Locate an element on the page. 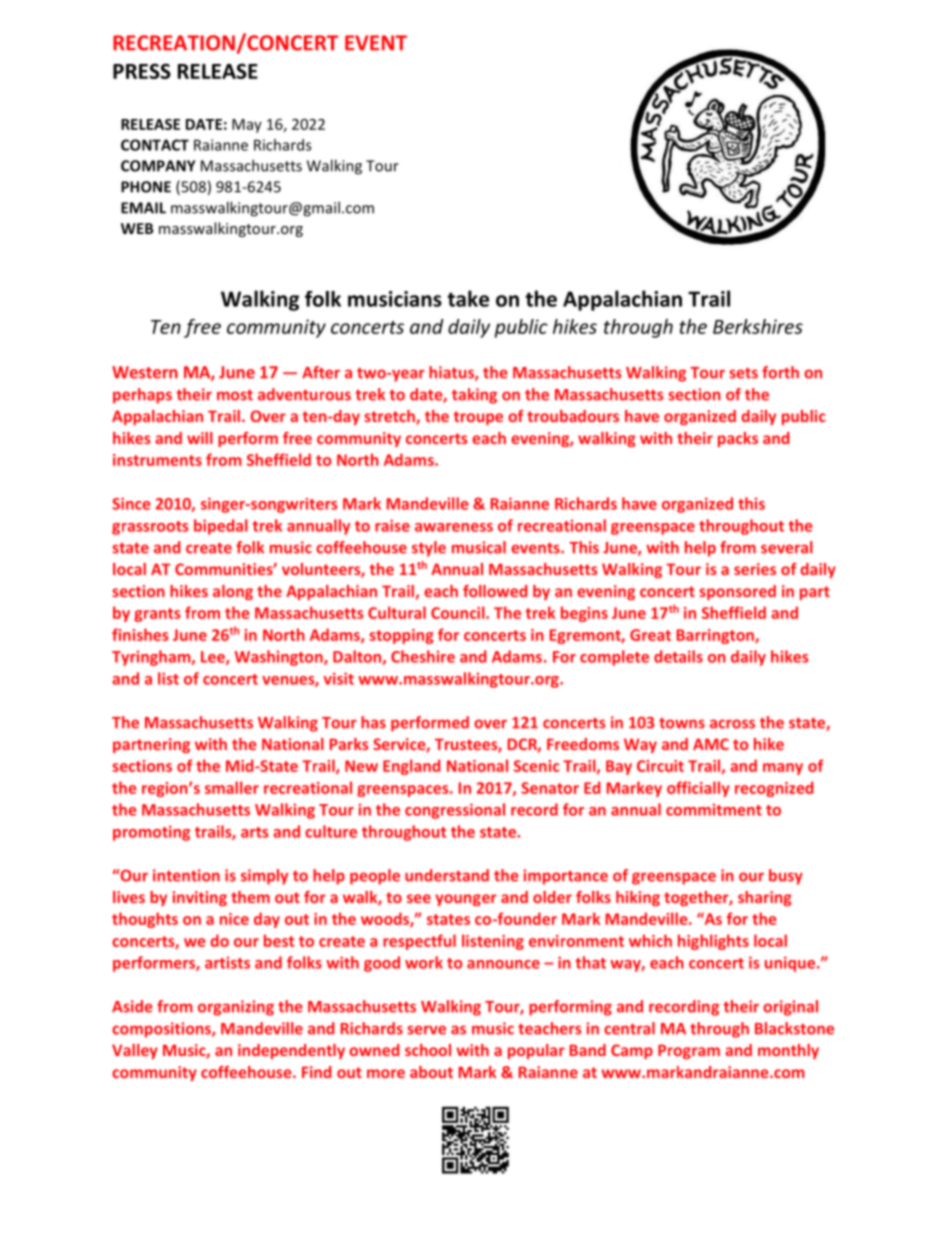  across is located at coordinates (732, 724).
